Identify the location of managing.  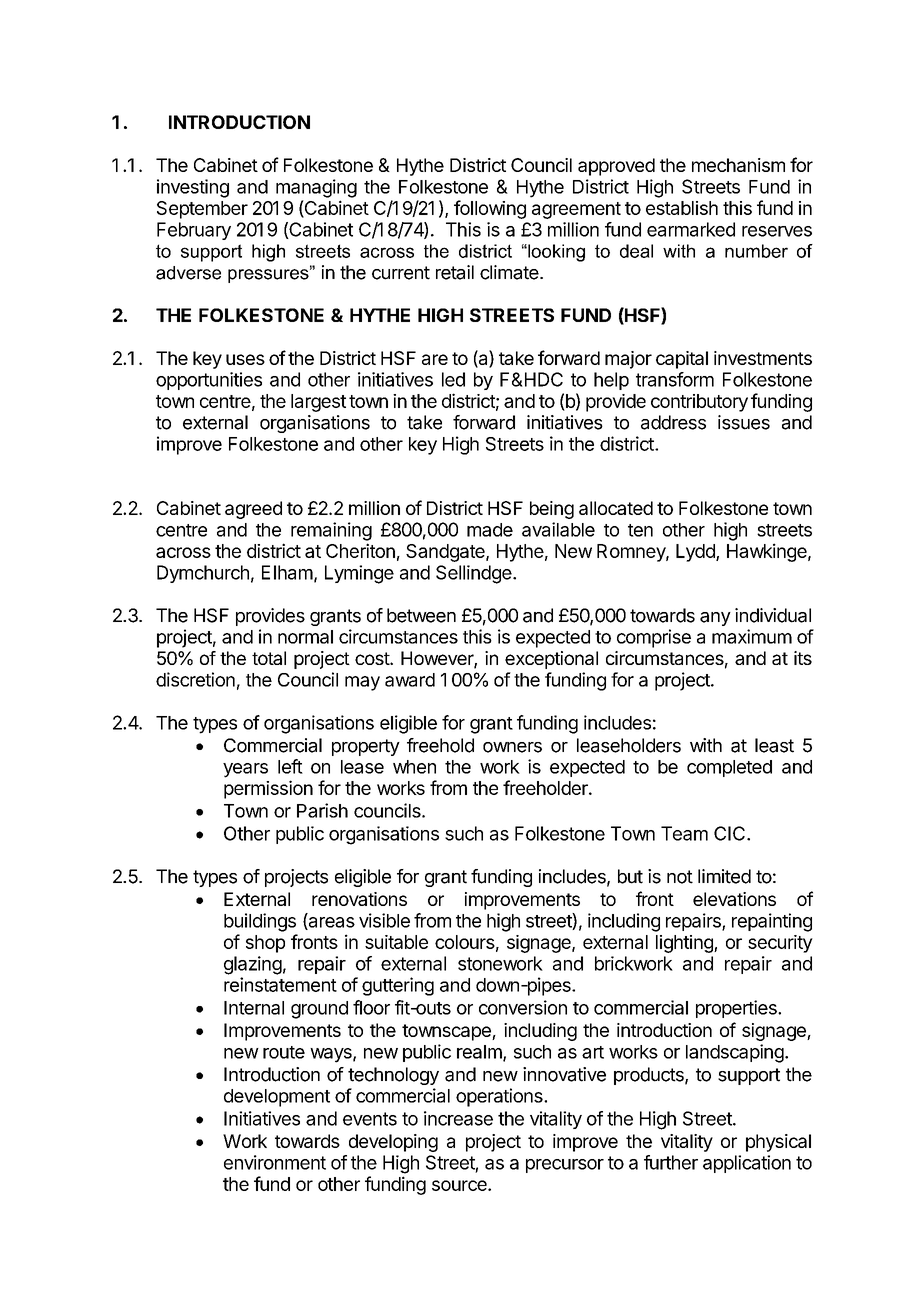
(316, 188).
